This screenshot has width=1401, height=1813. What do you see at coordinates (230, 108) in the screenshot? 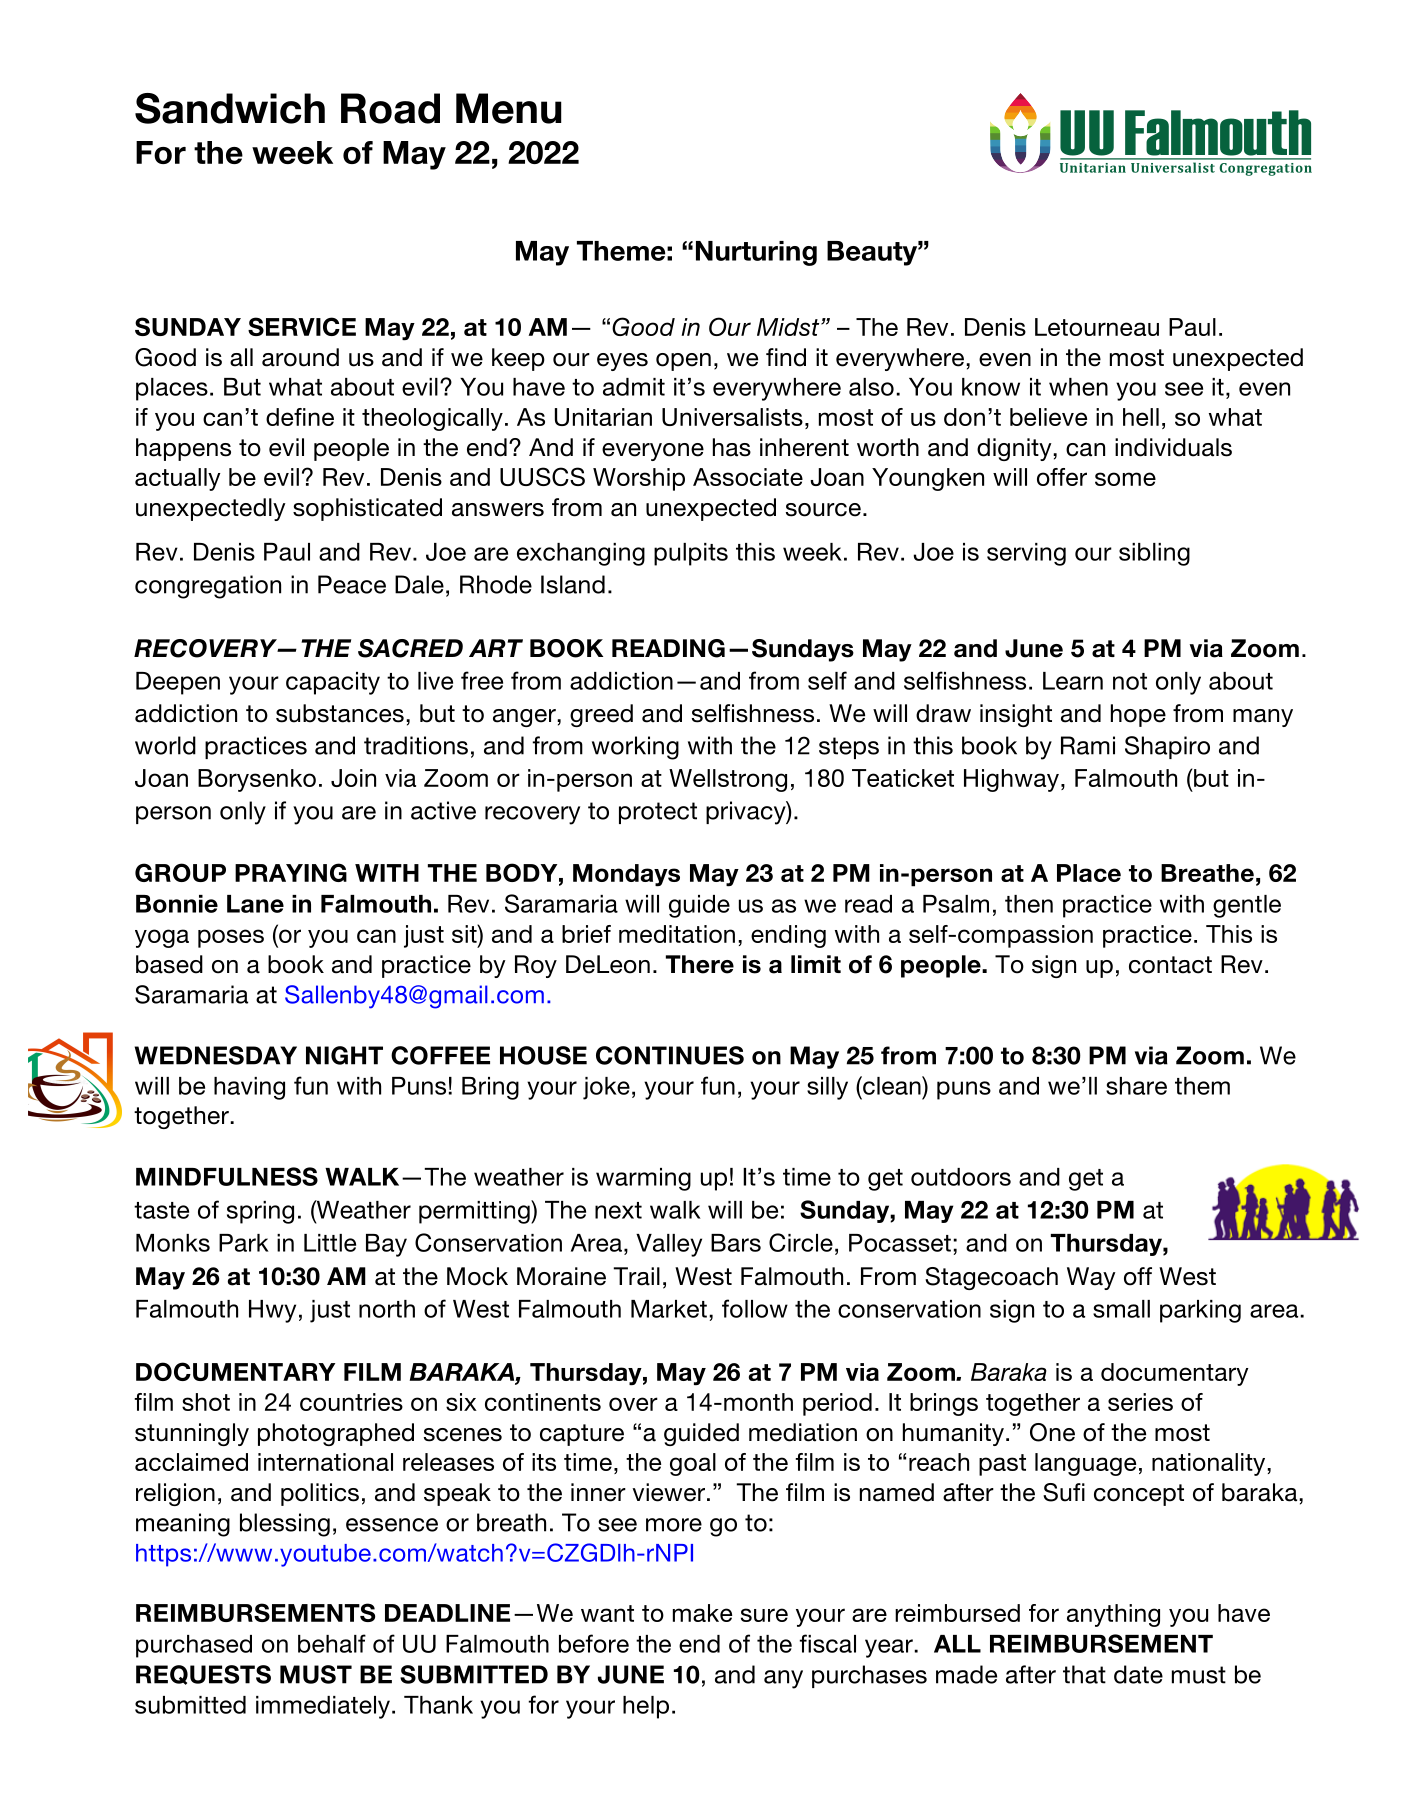
I see `Sandwich` at bounding box center [230, 108].
